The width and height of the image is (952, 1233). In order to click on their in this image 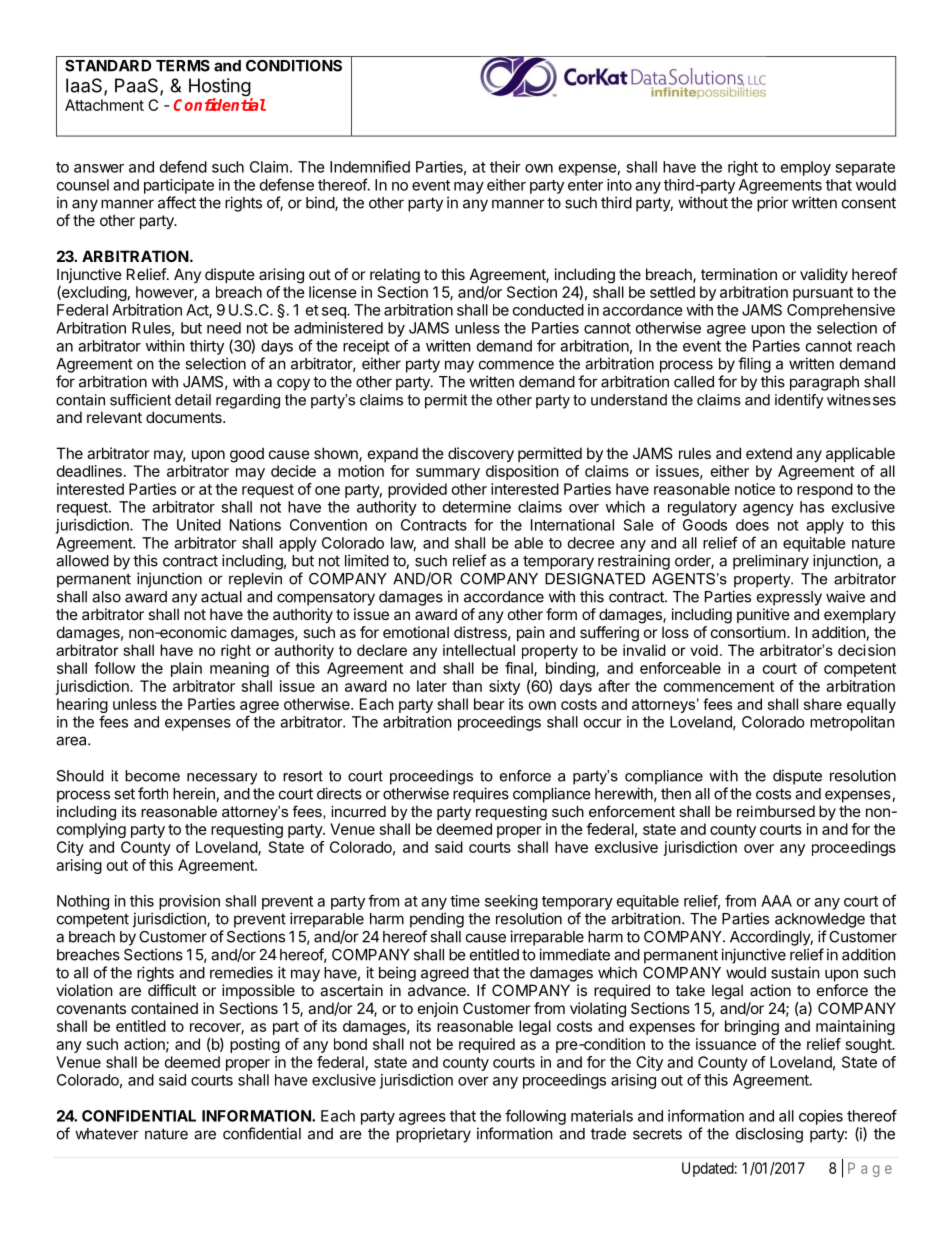, I will do `click(505, 167)`.
